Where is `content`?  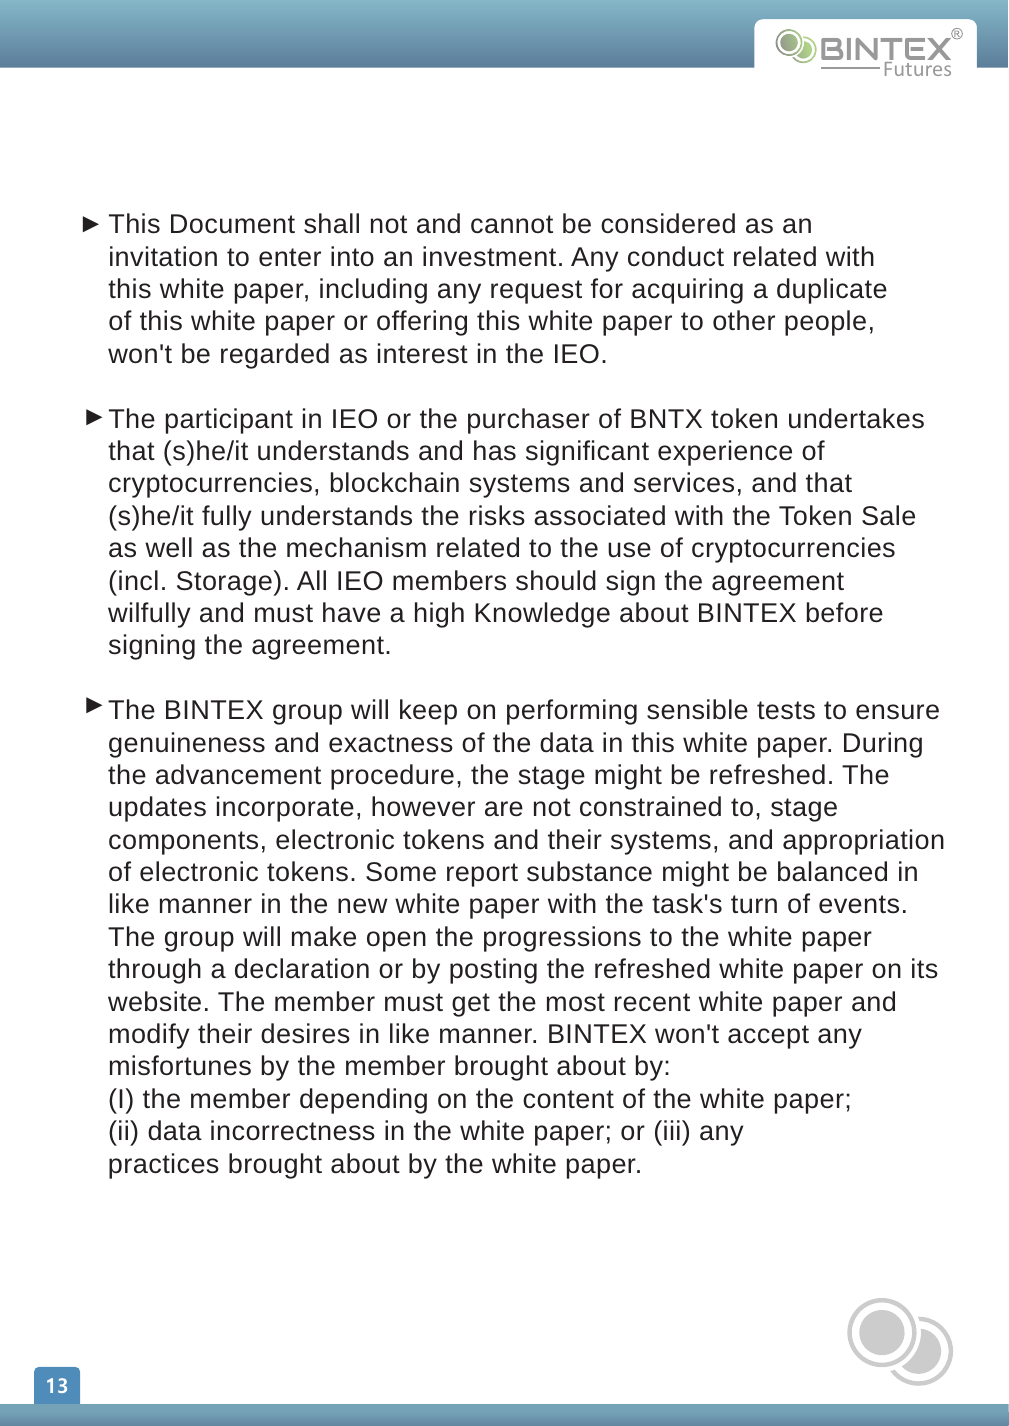 content is located at coordinates (568, 1099).
